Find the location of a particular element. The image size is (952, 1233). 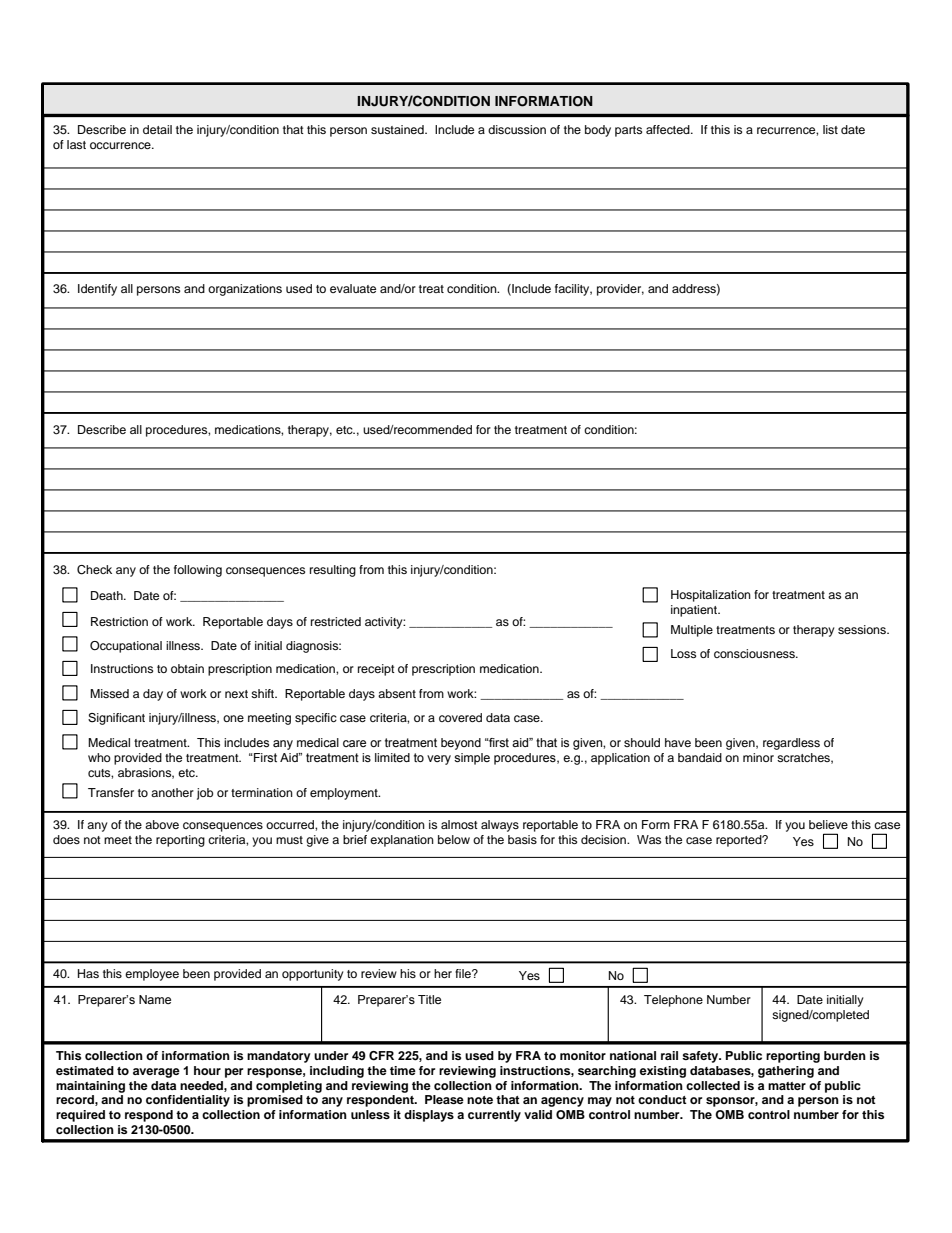

covered is located at coordinates (460, 717).
